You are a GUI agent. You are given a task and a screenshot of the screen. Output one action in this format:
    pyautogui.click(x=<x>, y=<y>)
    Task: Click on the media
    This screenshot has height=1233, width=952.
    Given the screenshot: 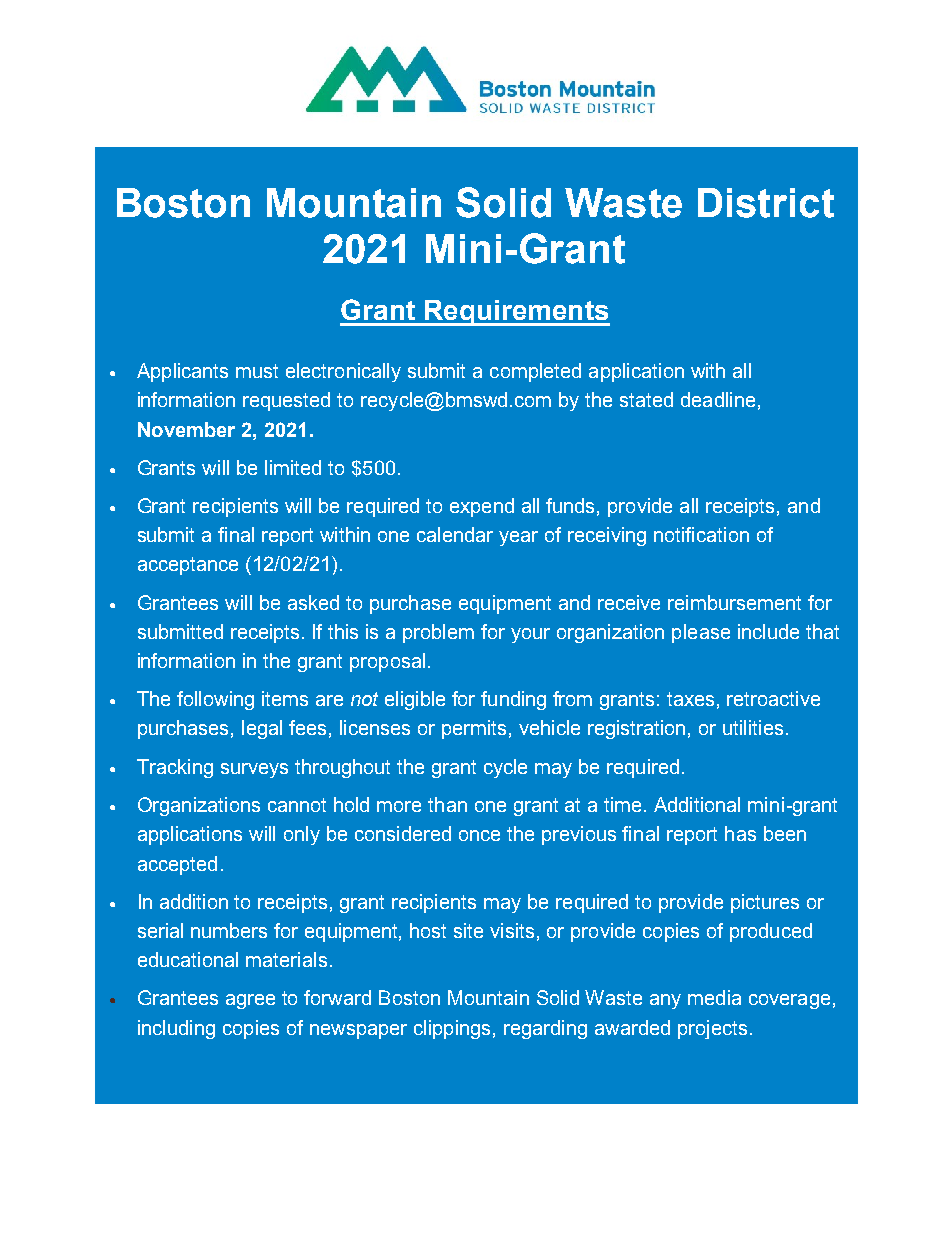 What is the action you would take?
    pyautogui.click(x=714, y=997)
